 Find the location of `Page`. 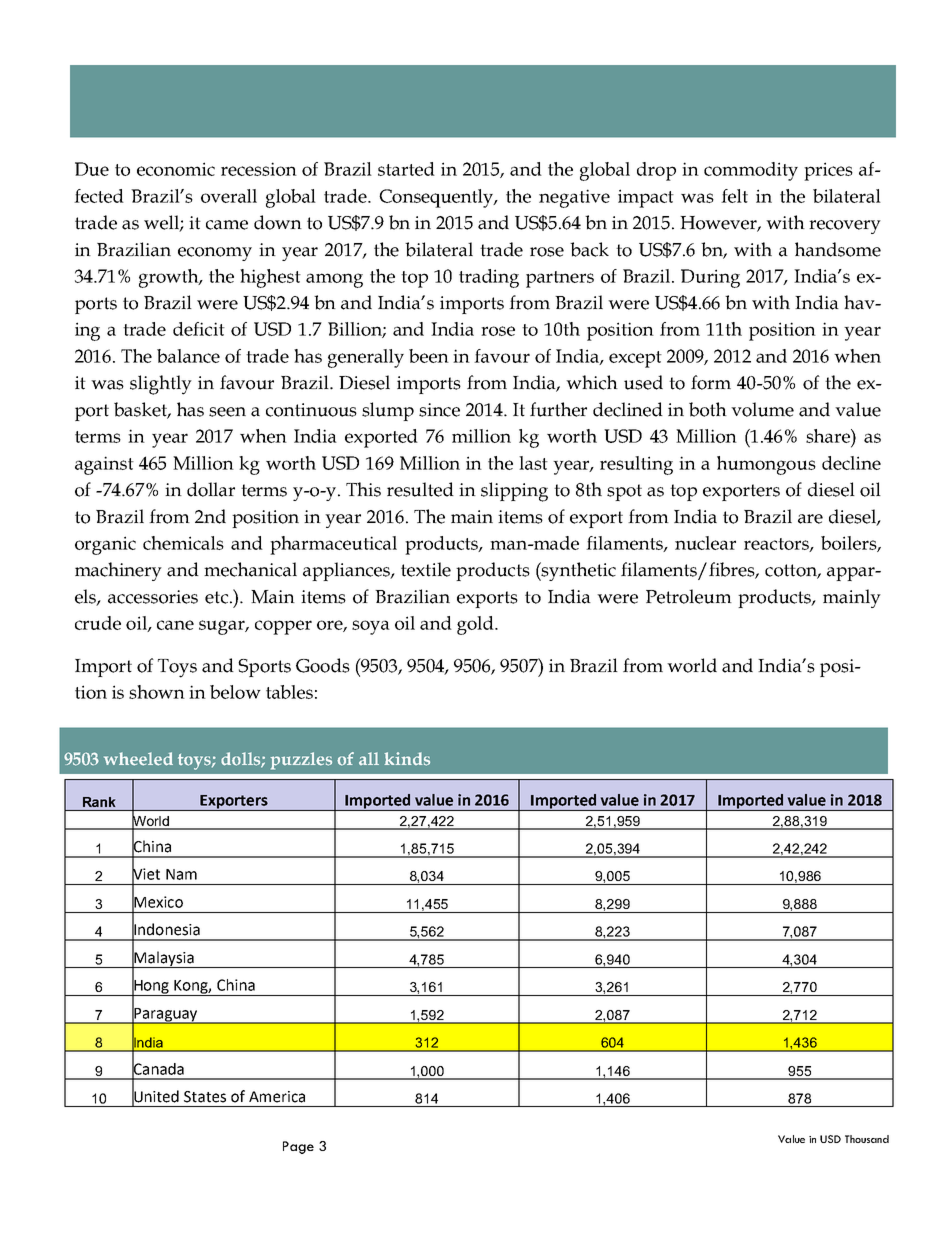

Page is located at coordinates (298, 1147).
